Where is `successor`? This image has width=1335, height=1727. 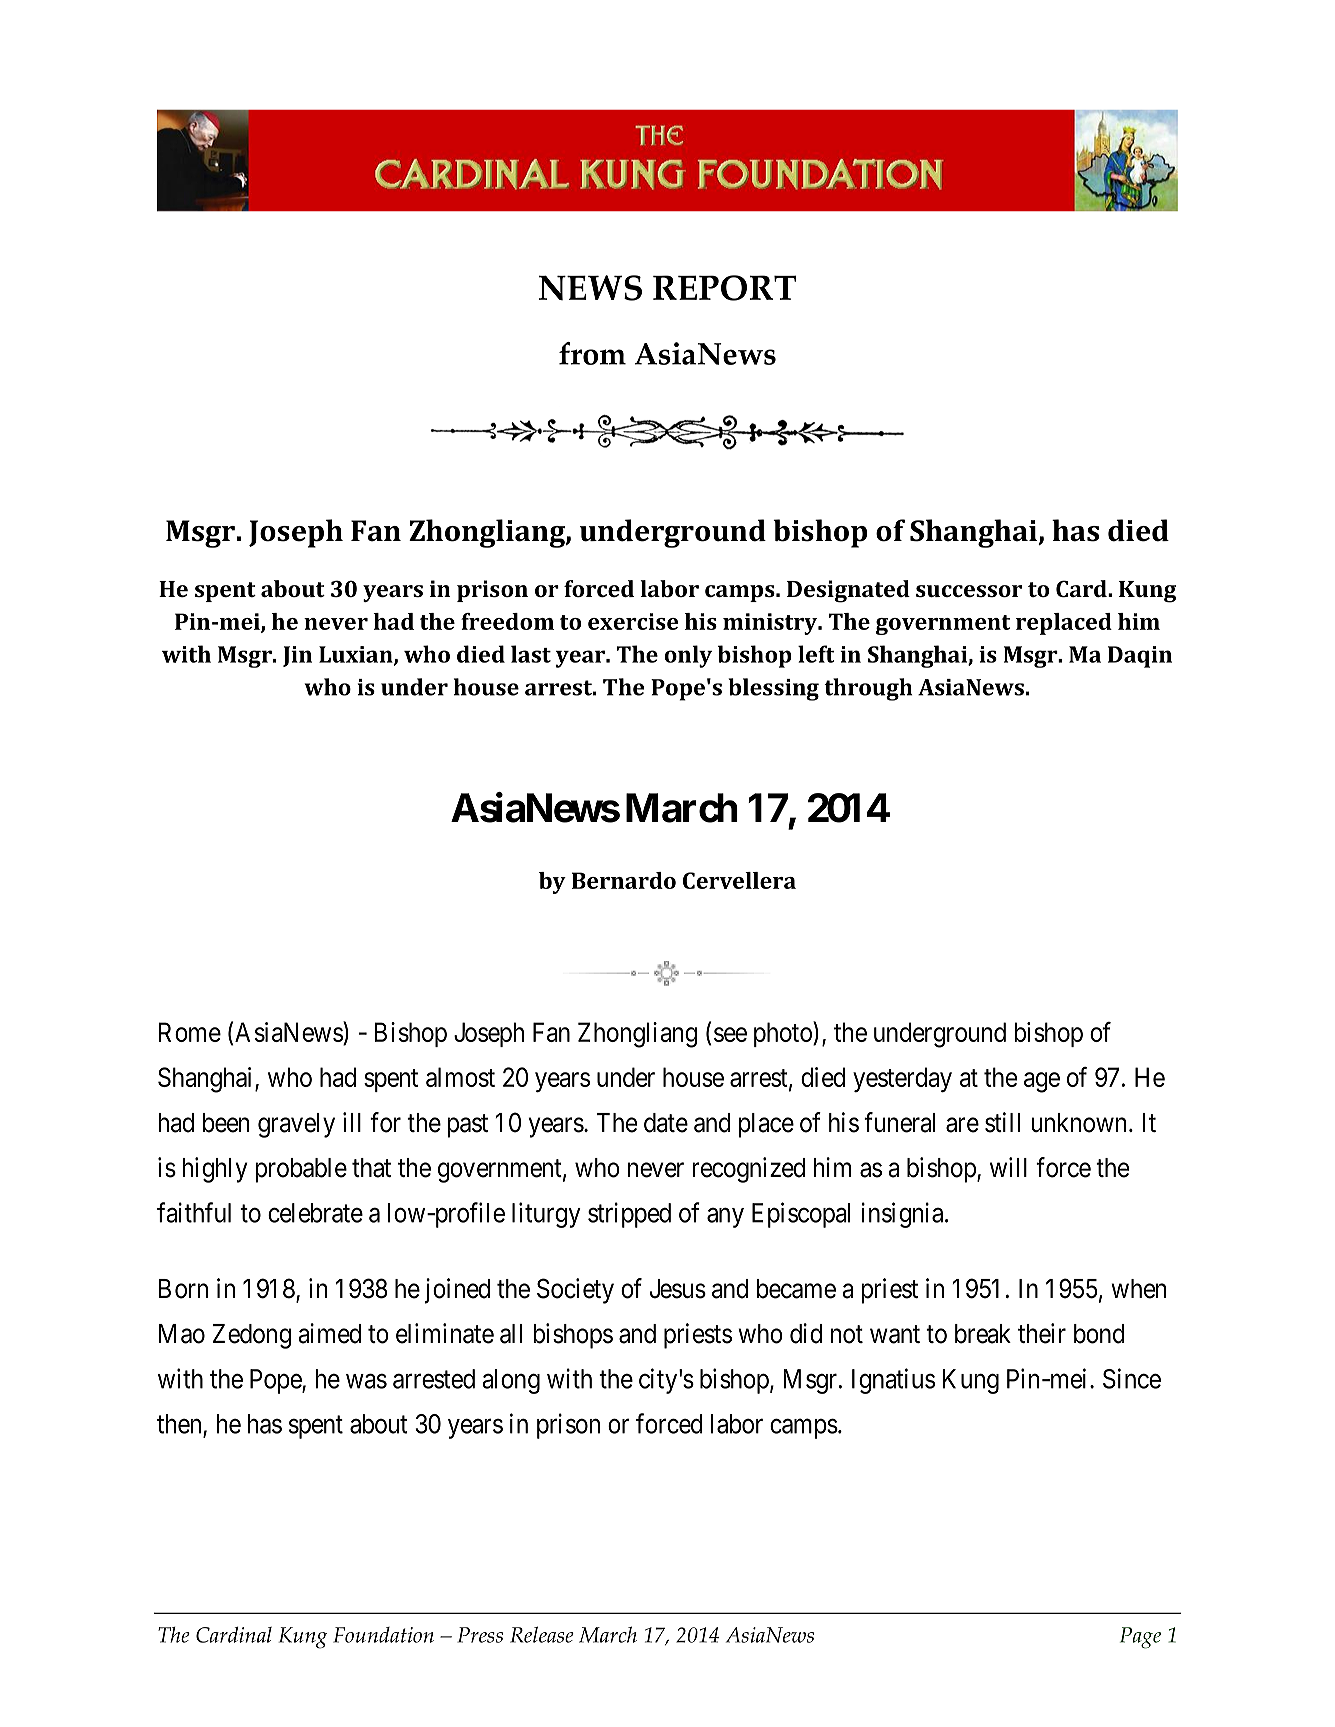 successor is located at coordinates (969, 591).
